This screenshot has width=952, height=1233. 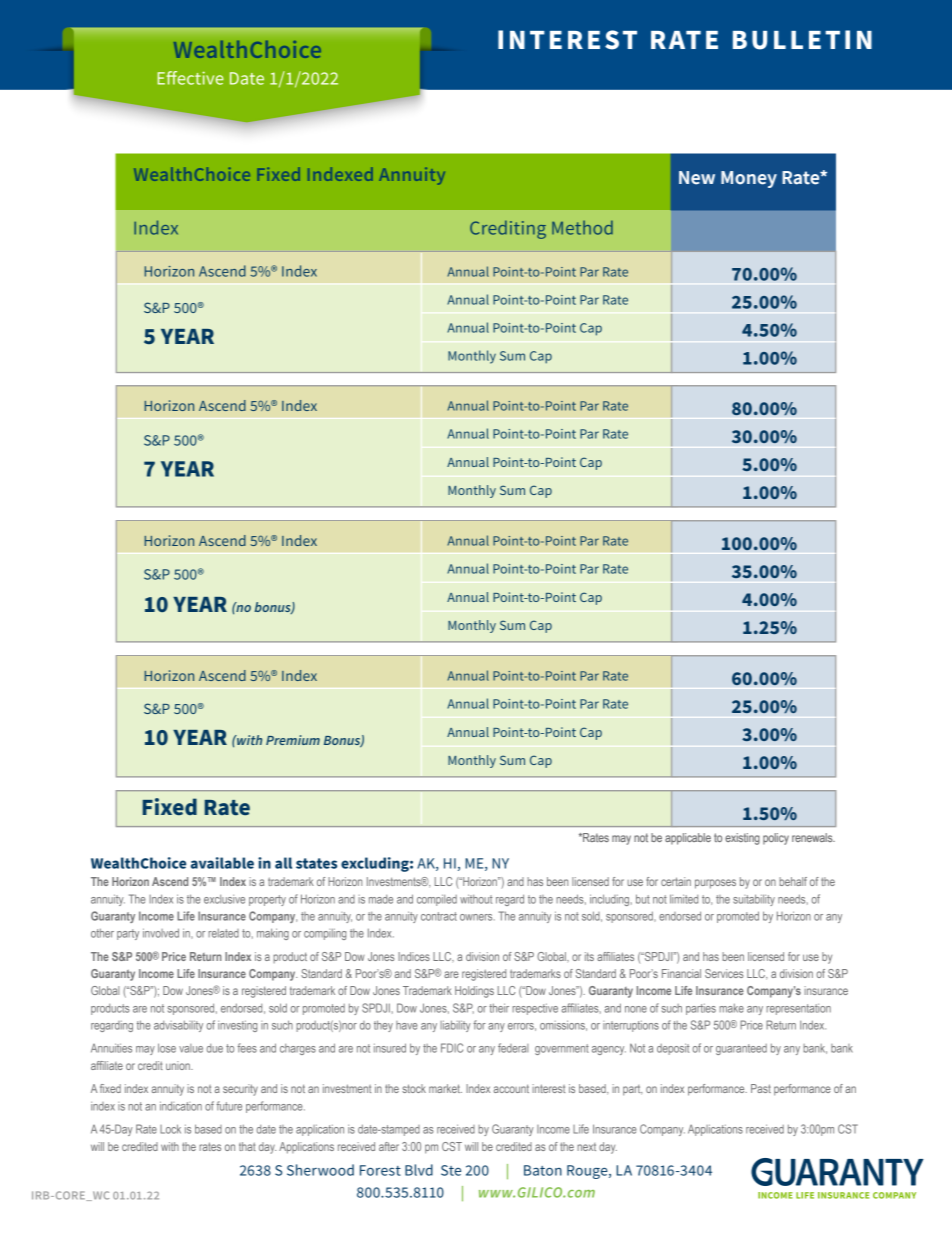 I want to click on Effective, so click(x=190, y=78).
